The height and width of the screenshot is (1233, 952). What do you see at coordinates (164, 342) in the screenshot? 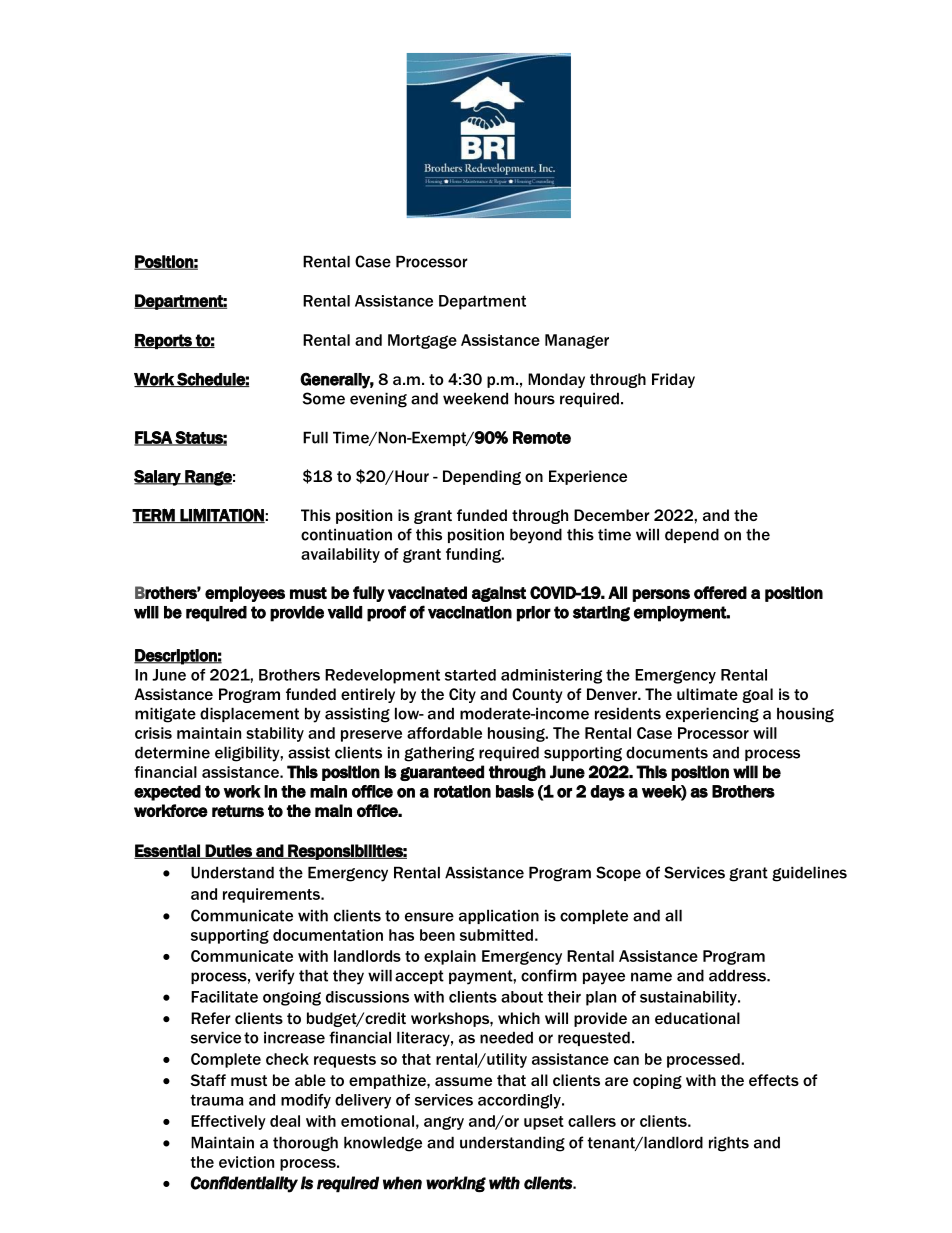
I see `Reports` at bounding box center [164, 342].
